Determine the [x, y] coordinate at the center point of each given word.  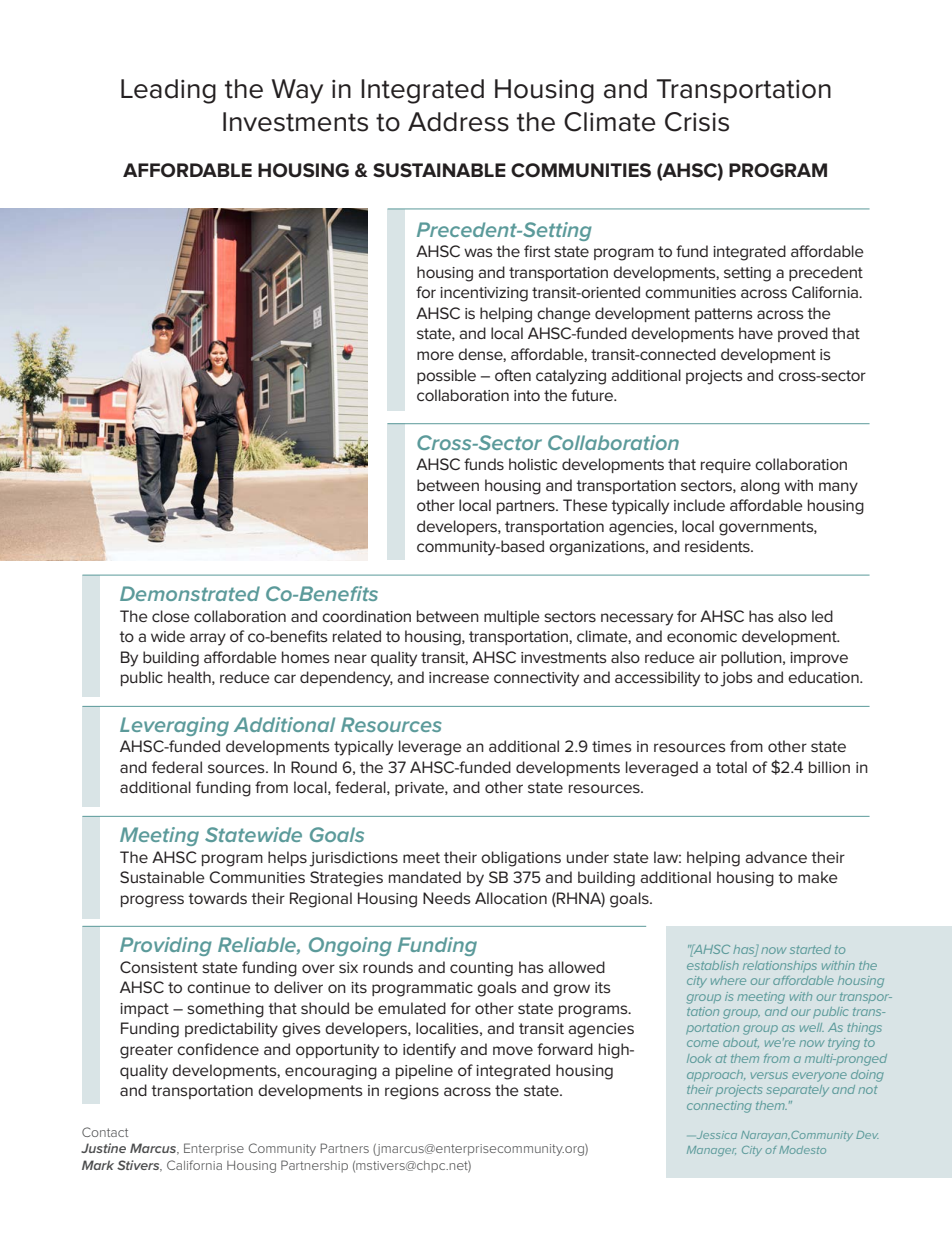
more [435, 355]
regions [412, 1092]
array [208, 639]
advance [776, 857]
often [513, 375]
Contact [105, 1132]
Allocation [511, 898]
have [756, 333]
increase [459, 677]
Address [458, 122]
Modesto [802, 1150]
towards [217, 898]
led [822, 616]
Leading [168, 91]
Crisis [697, 122]
